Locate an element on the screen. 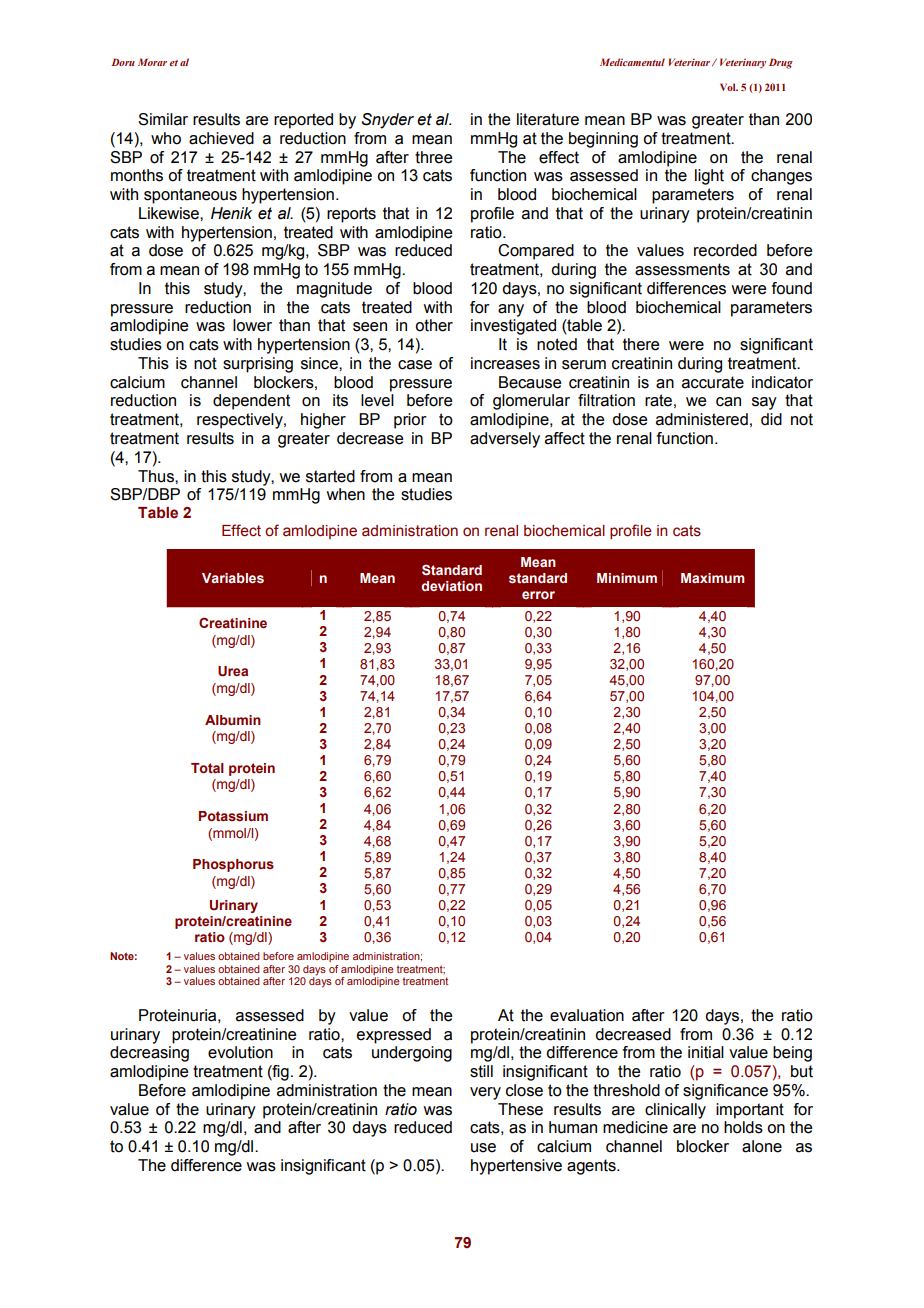 The image size is (924, 1308). Maximum is located at coordinates (712, 578).
